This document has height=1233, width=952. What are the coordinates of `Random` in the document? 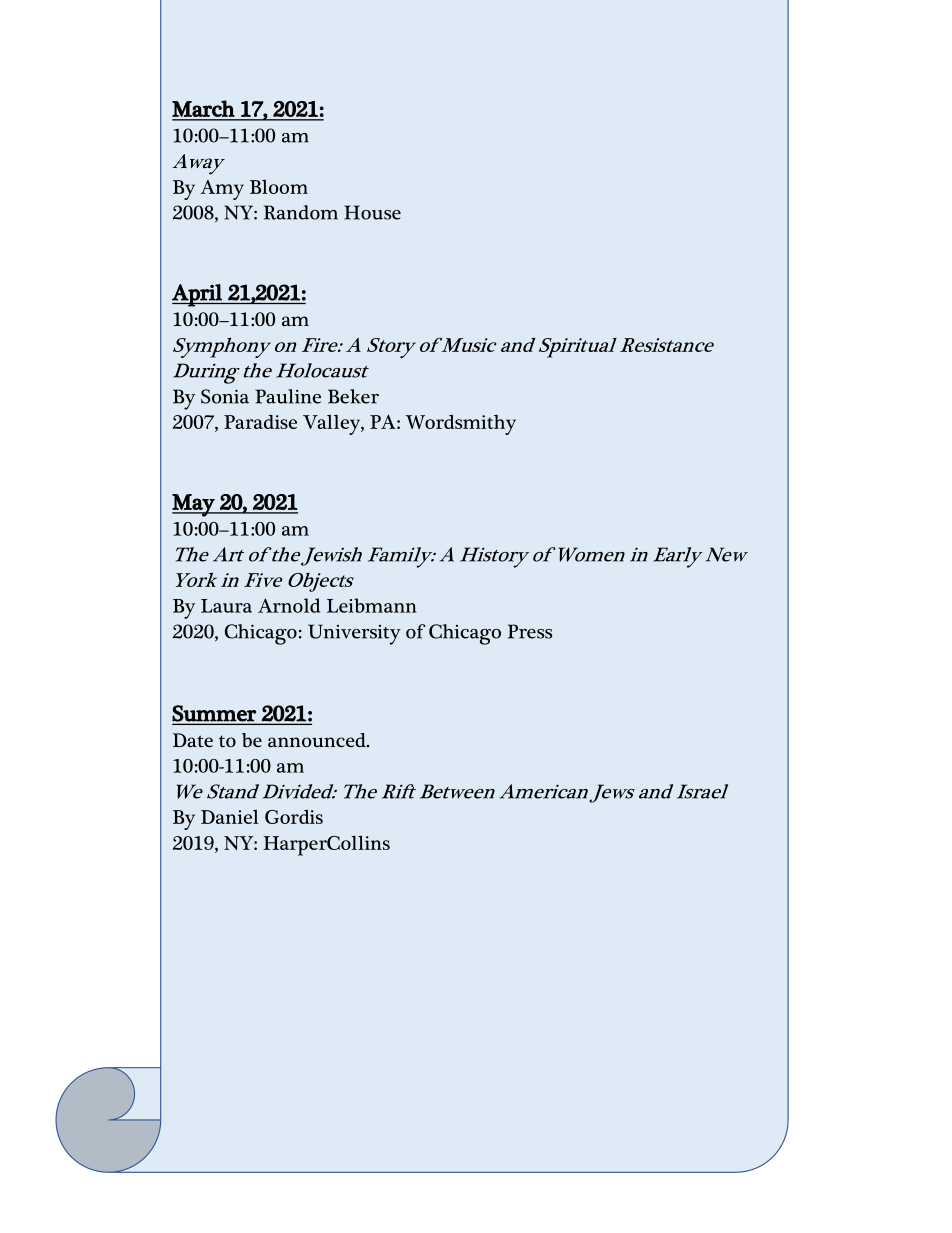 It's located at (301, 212).
